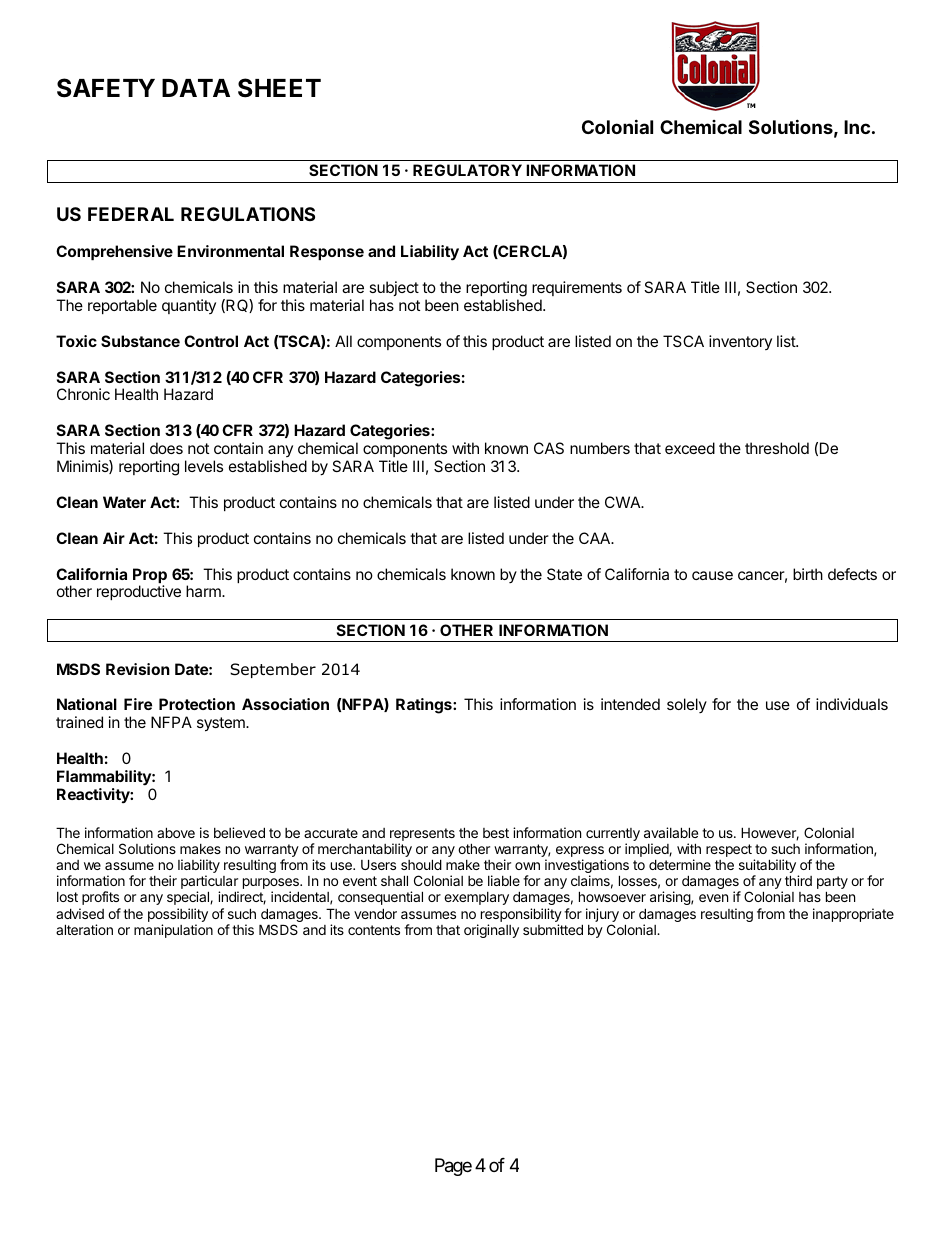  Describe the element at coordinates (740, 342) in the screenshot. I see `inventory` at that location.
